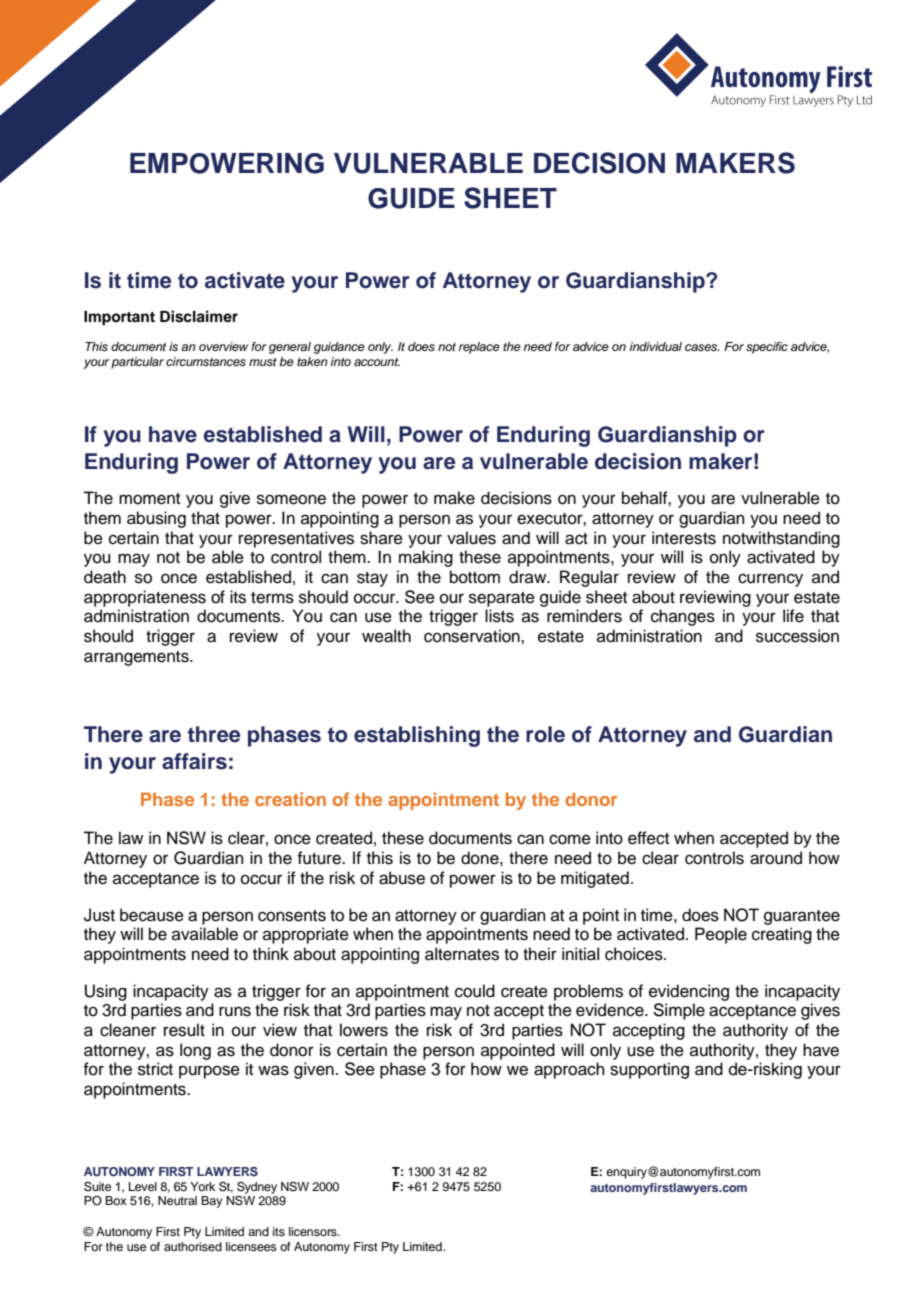 The image size is (924, 1308). Describe the element at coordinates (721, 935) in the screenshot. I see `People` at that location.
